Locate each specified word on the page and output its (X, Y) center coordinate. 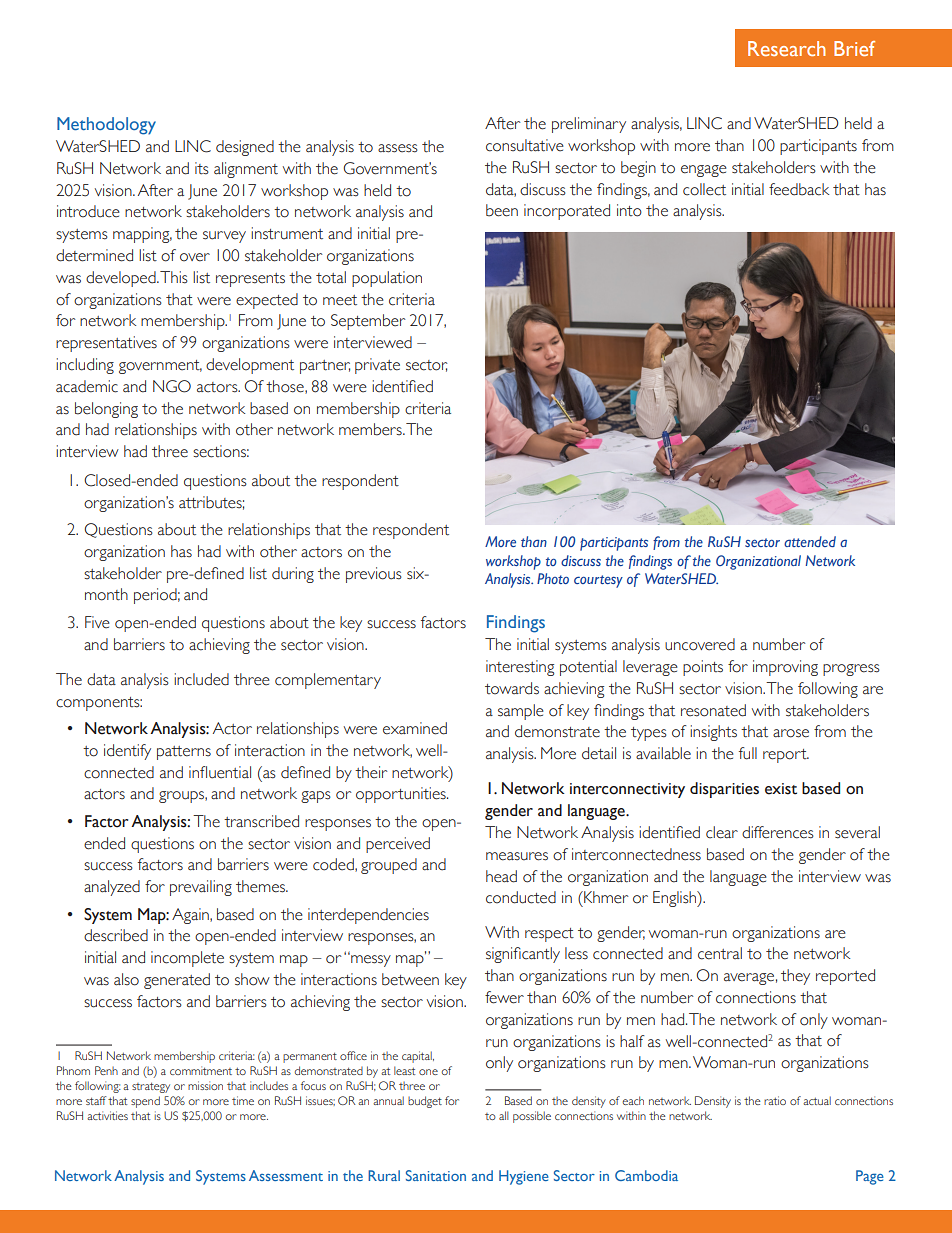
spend (145, 1102)
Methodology (106, 126)
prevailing (201, 888)
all (504, 1115)
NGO (172, 386)
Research (787, 48)
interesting (520, 668)
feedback (799, 189)
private (377, 366)
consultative (525, 145)
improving (785, 668)
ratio (775, 1100)
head (501, 876)
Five (97, 622)
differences (778, 832)
